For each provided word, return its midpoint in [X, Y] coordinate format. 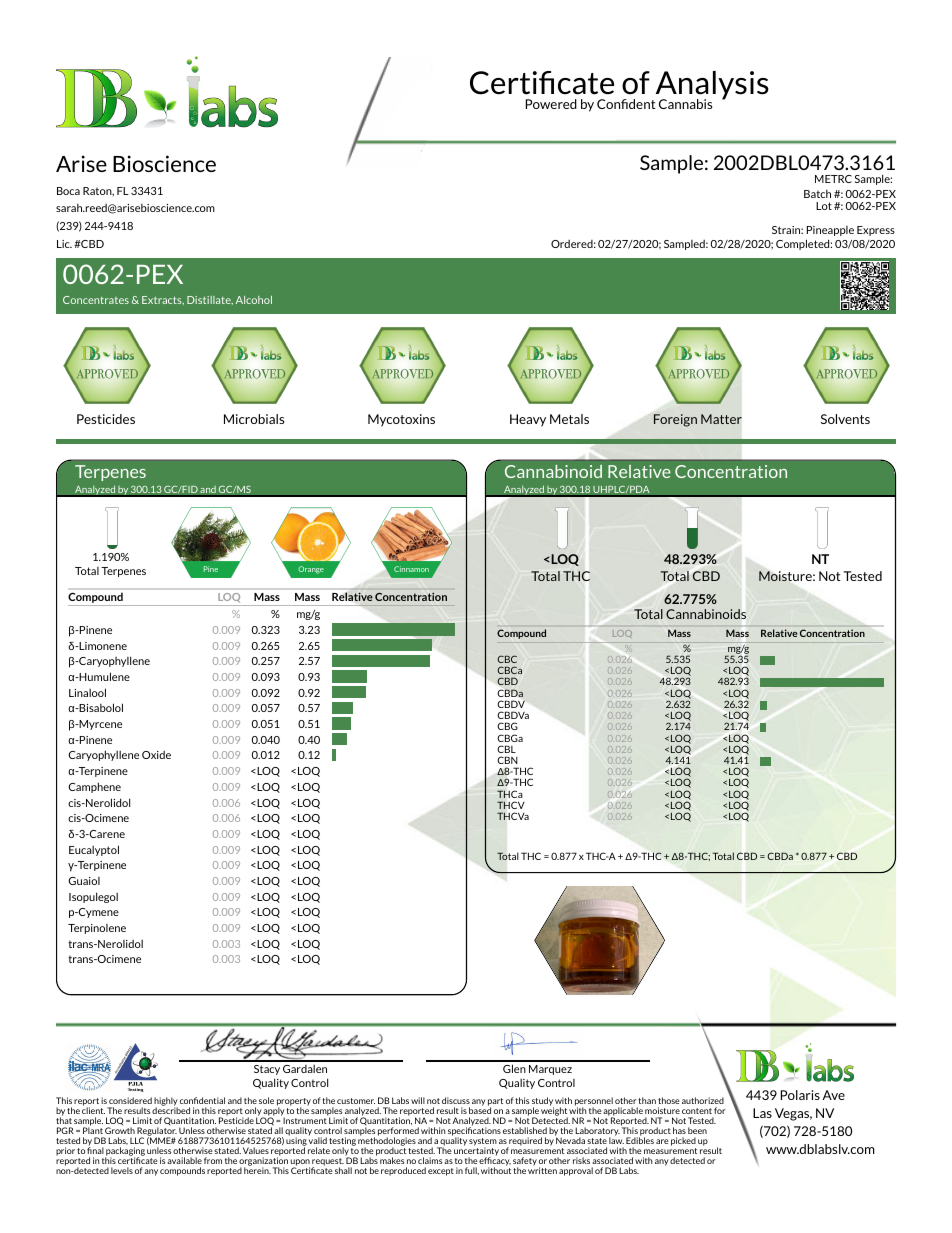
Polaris [800, 1095]
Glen [514, 1068]
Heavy [528, 420]
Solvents [845, 419]
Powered [551, 104]
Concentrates [96, 300]
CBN [507, 760]
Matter [721, 419]
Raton [98, 191]
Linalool [87, 692]
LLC [137, 1140]
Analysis [711, 86]
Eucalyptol [94, 850]
